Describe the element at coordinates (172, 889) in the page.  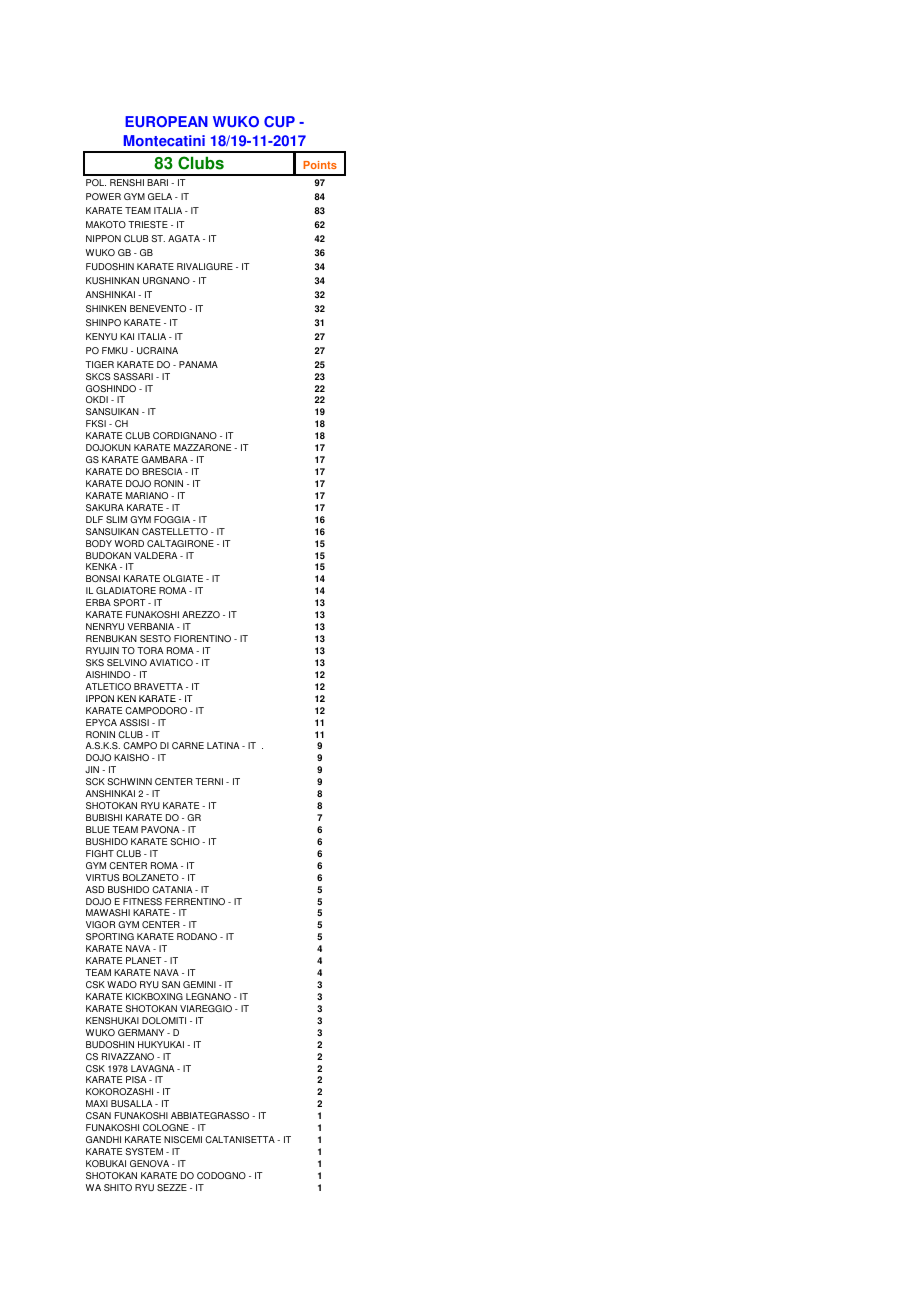
I see `CATANIA` at that location.
